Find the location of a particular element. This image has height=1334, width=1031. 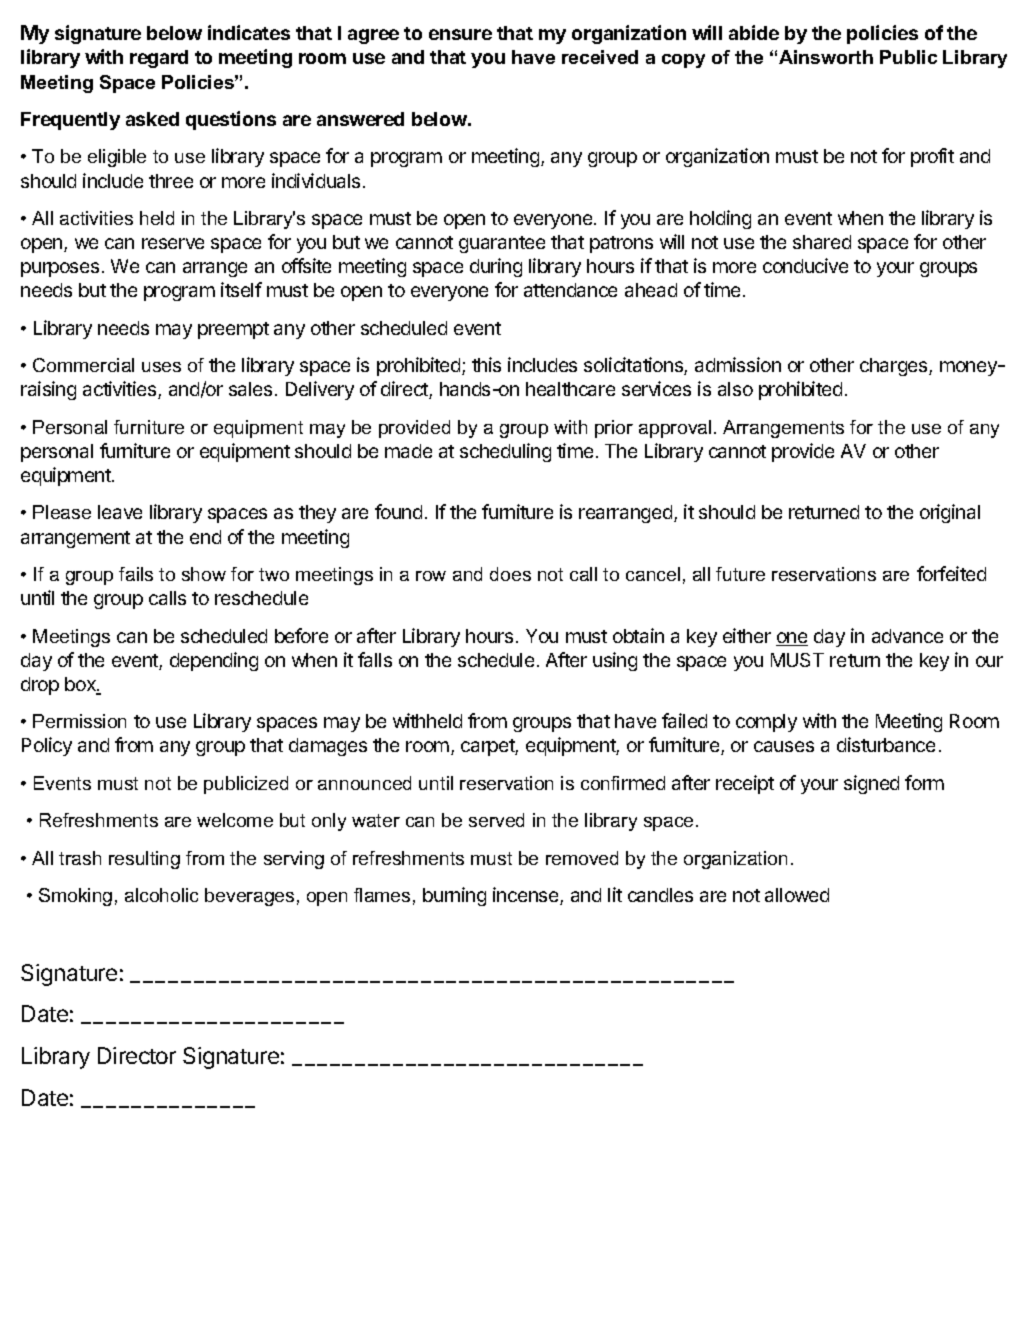

regard is located at coordinates (159, 59).
